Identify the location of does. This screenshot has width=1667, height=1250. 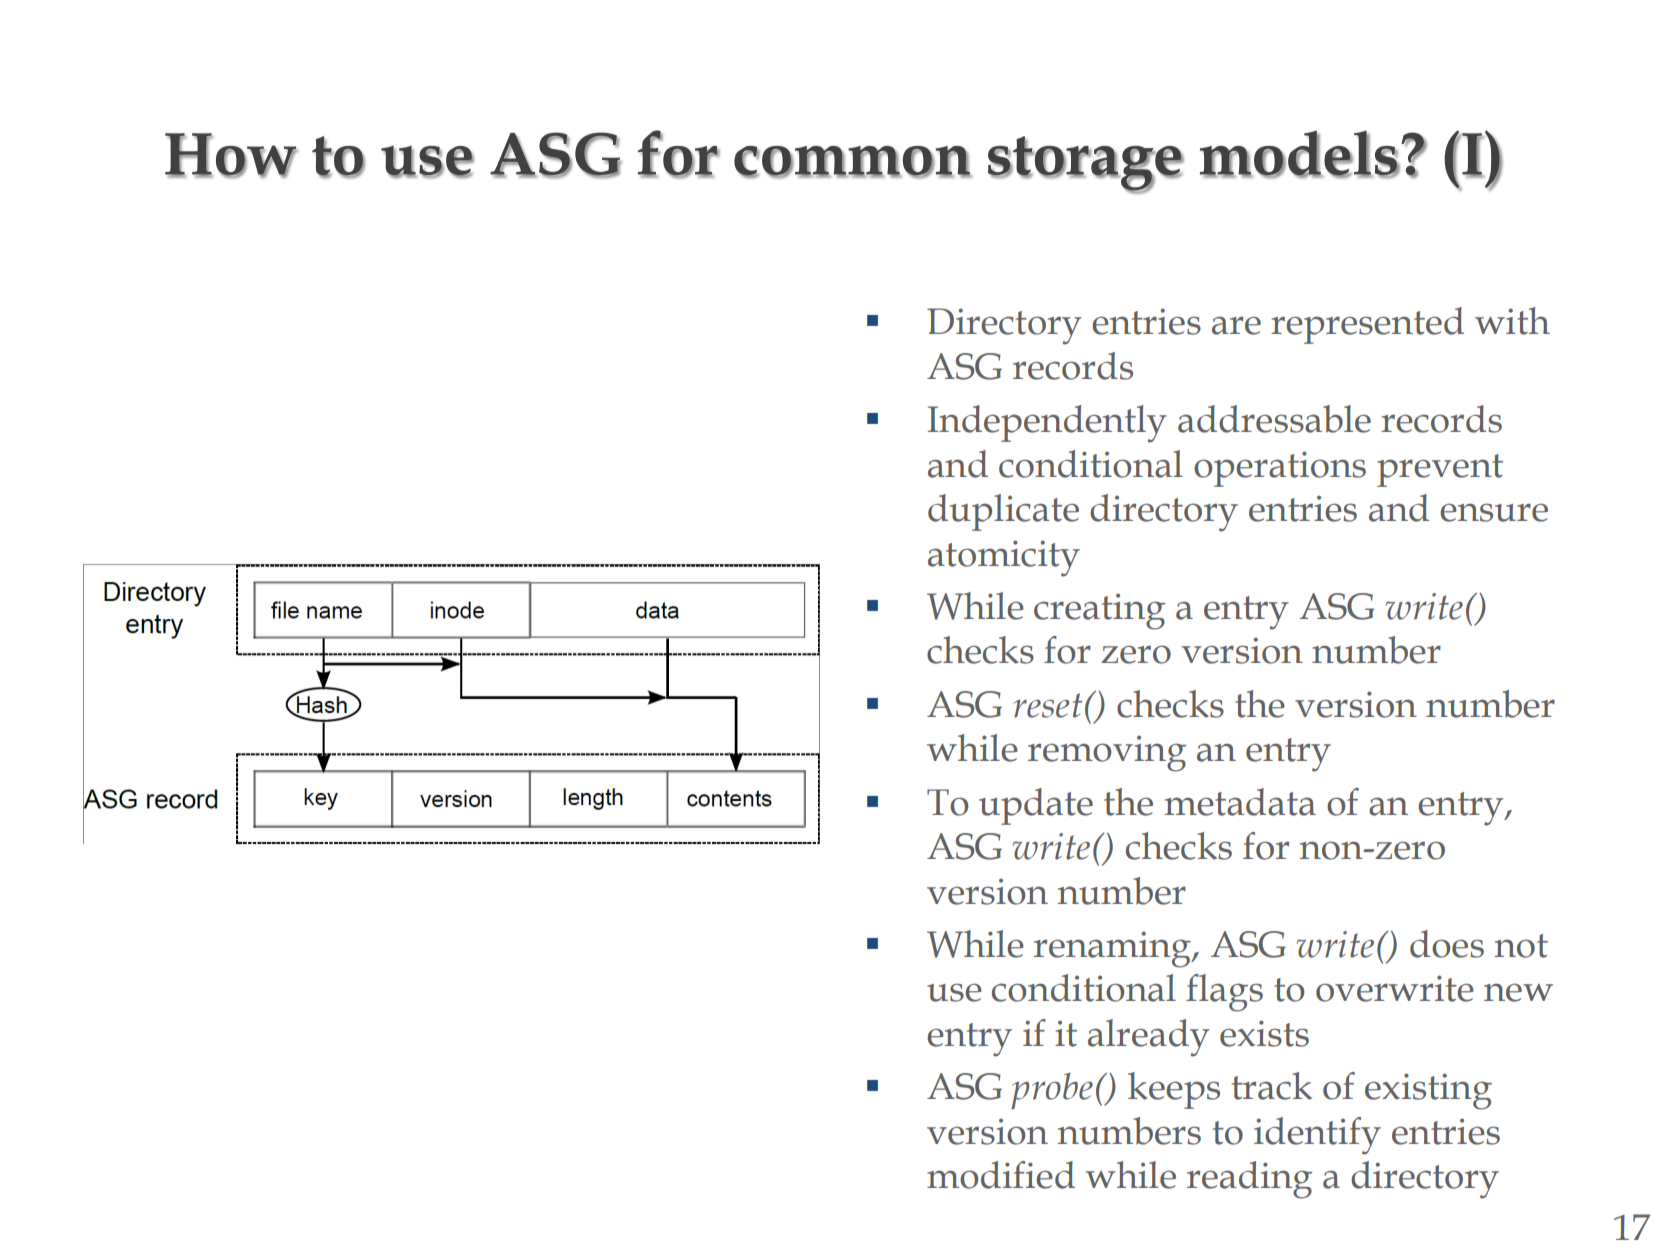
(1447, 944).
